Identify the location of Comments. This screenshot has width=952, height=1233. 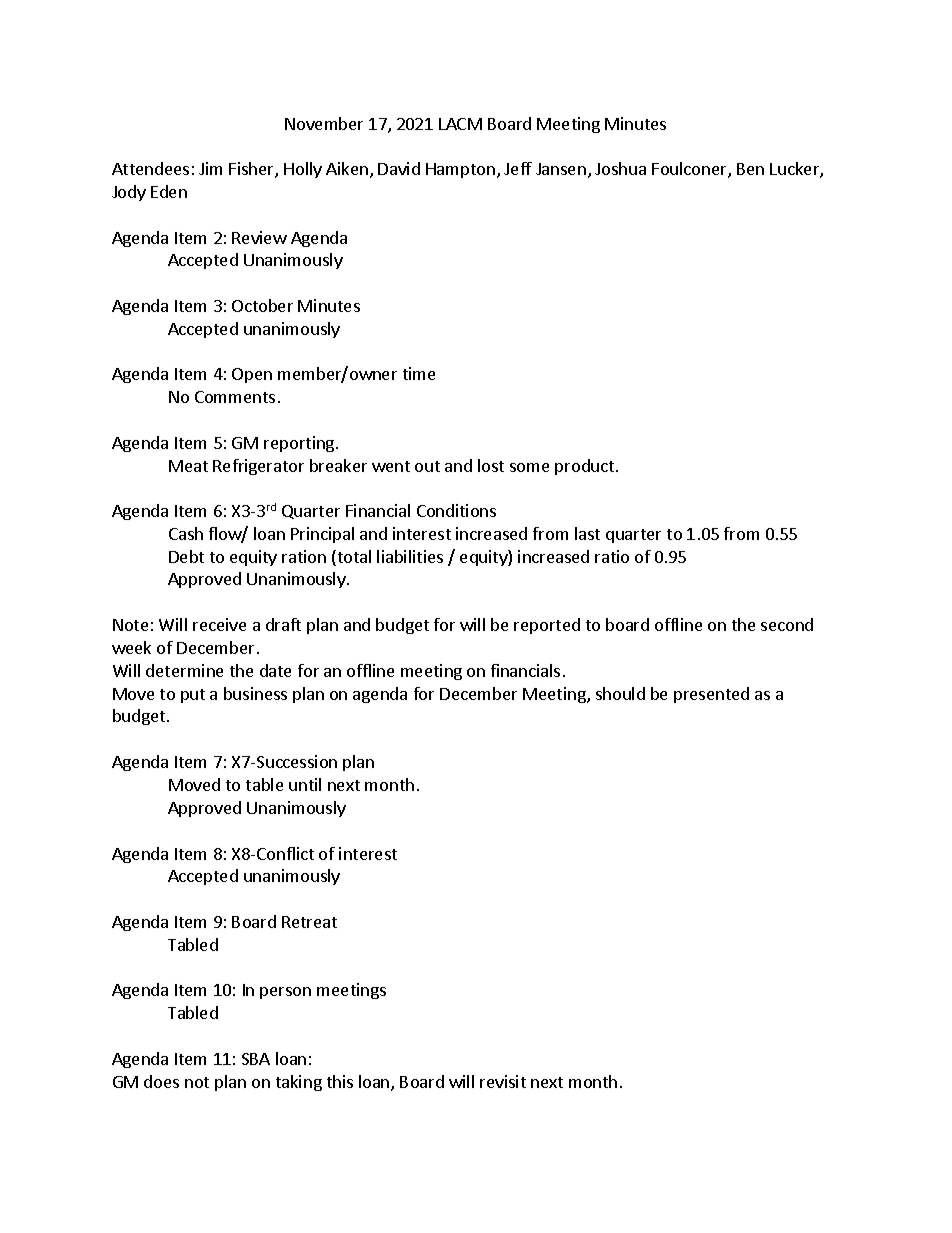
(235, 397).
